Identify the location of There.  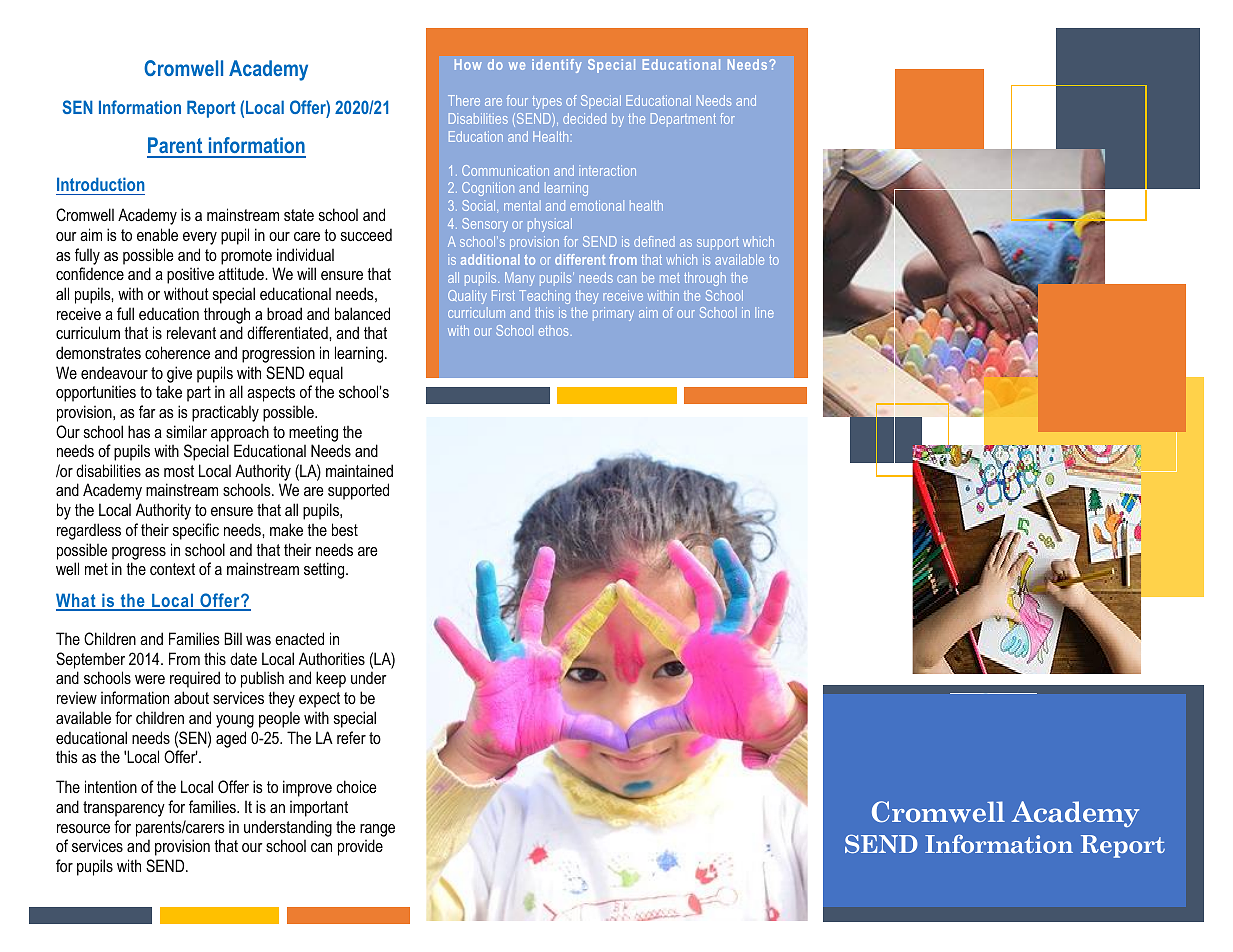
(464, 100).
